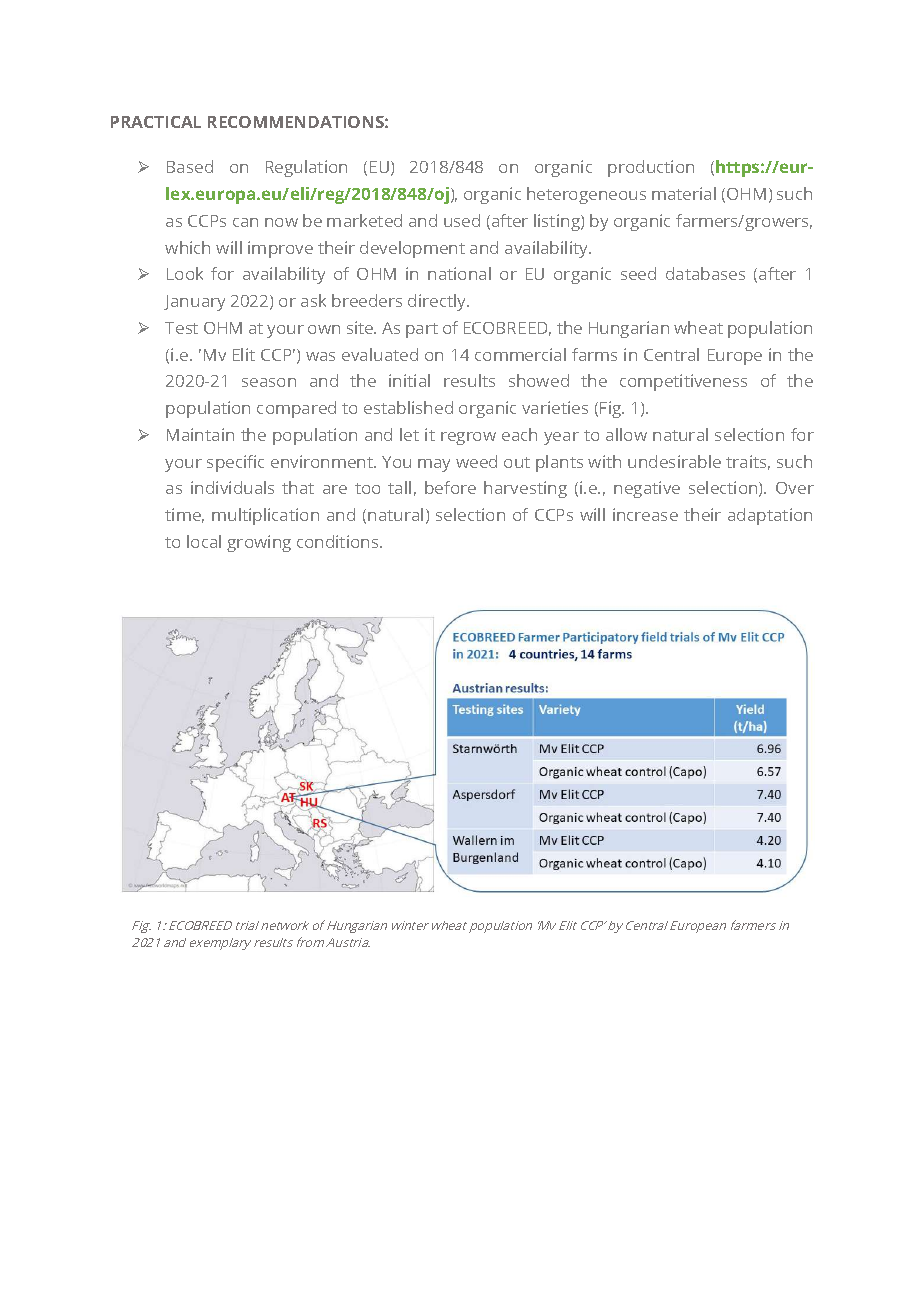  What do you see at coordinates (594, 354) in the document?
I see `farms` at bounding box center [594, 354].
